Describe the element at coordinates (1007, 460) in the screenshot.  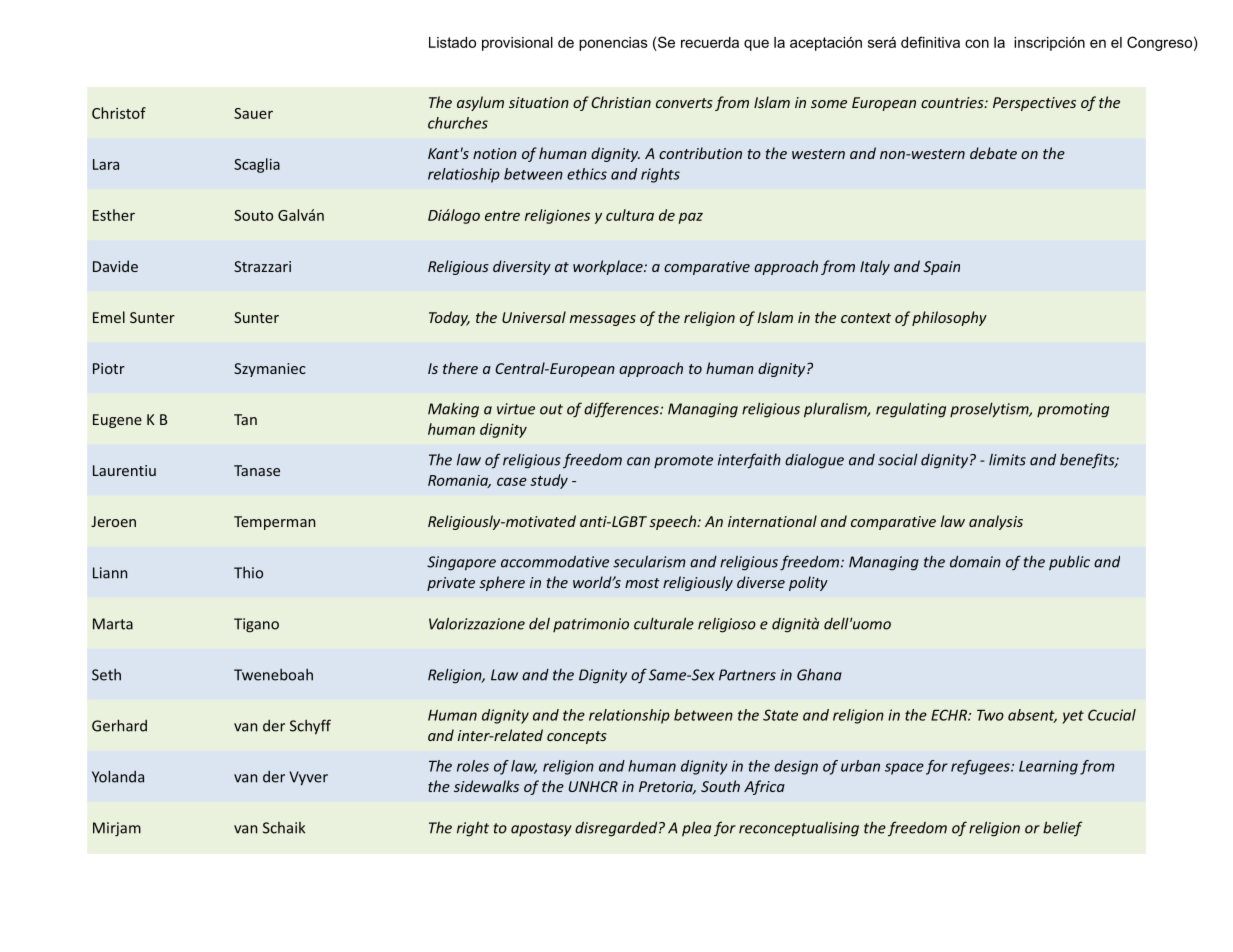
I see `limits` at that location.
